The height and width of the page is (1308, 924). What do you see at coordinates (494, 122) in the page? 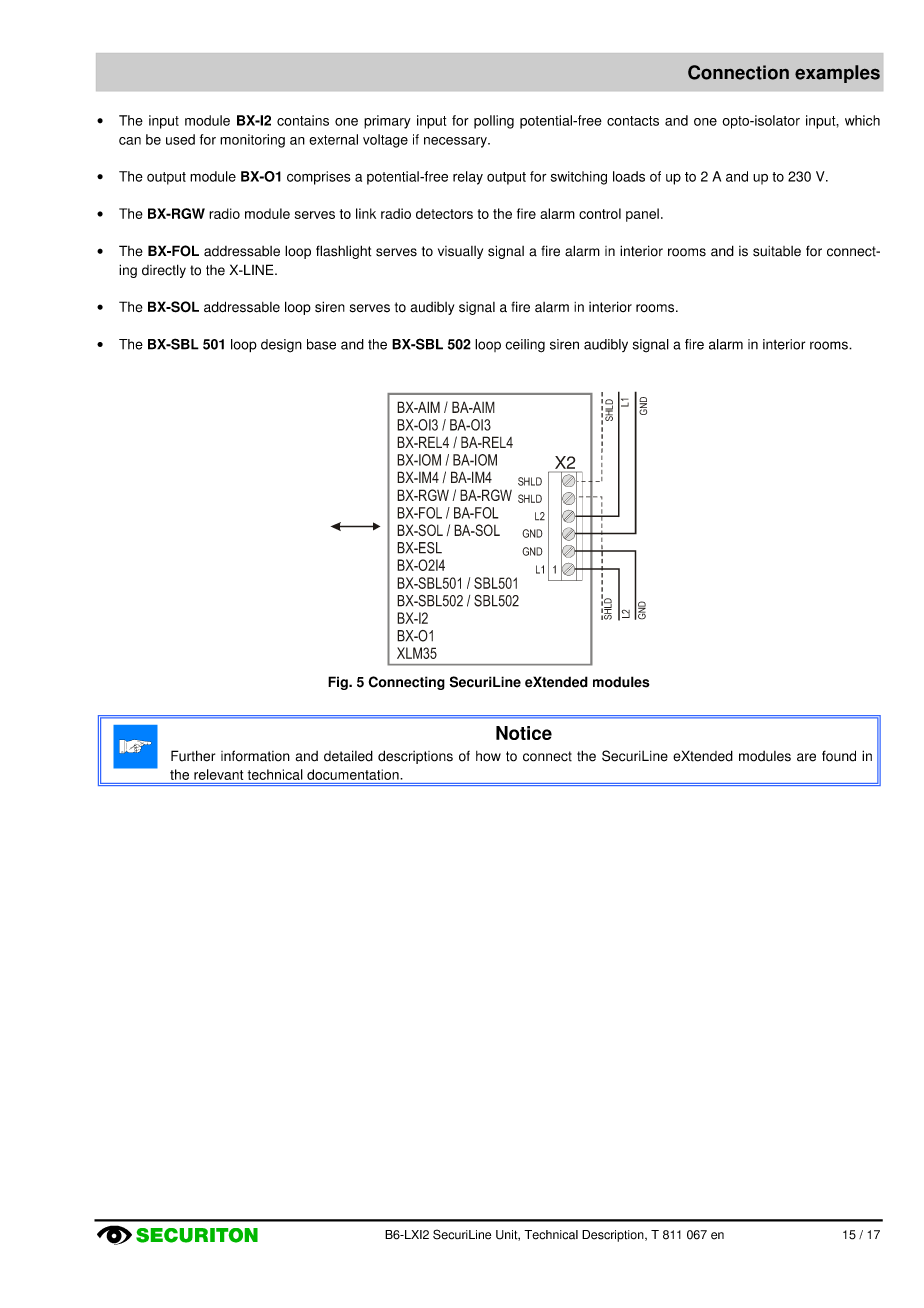
I see `polling` at bounding box center [494, 122].
